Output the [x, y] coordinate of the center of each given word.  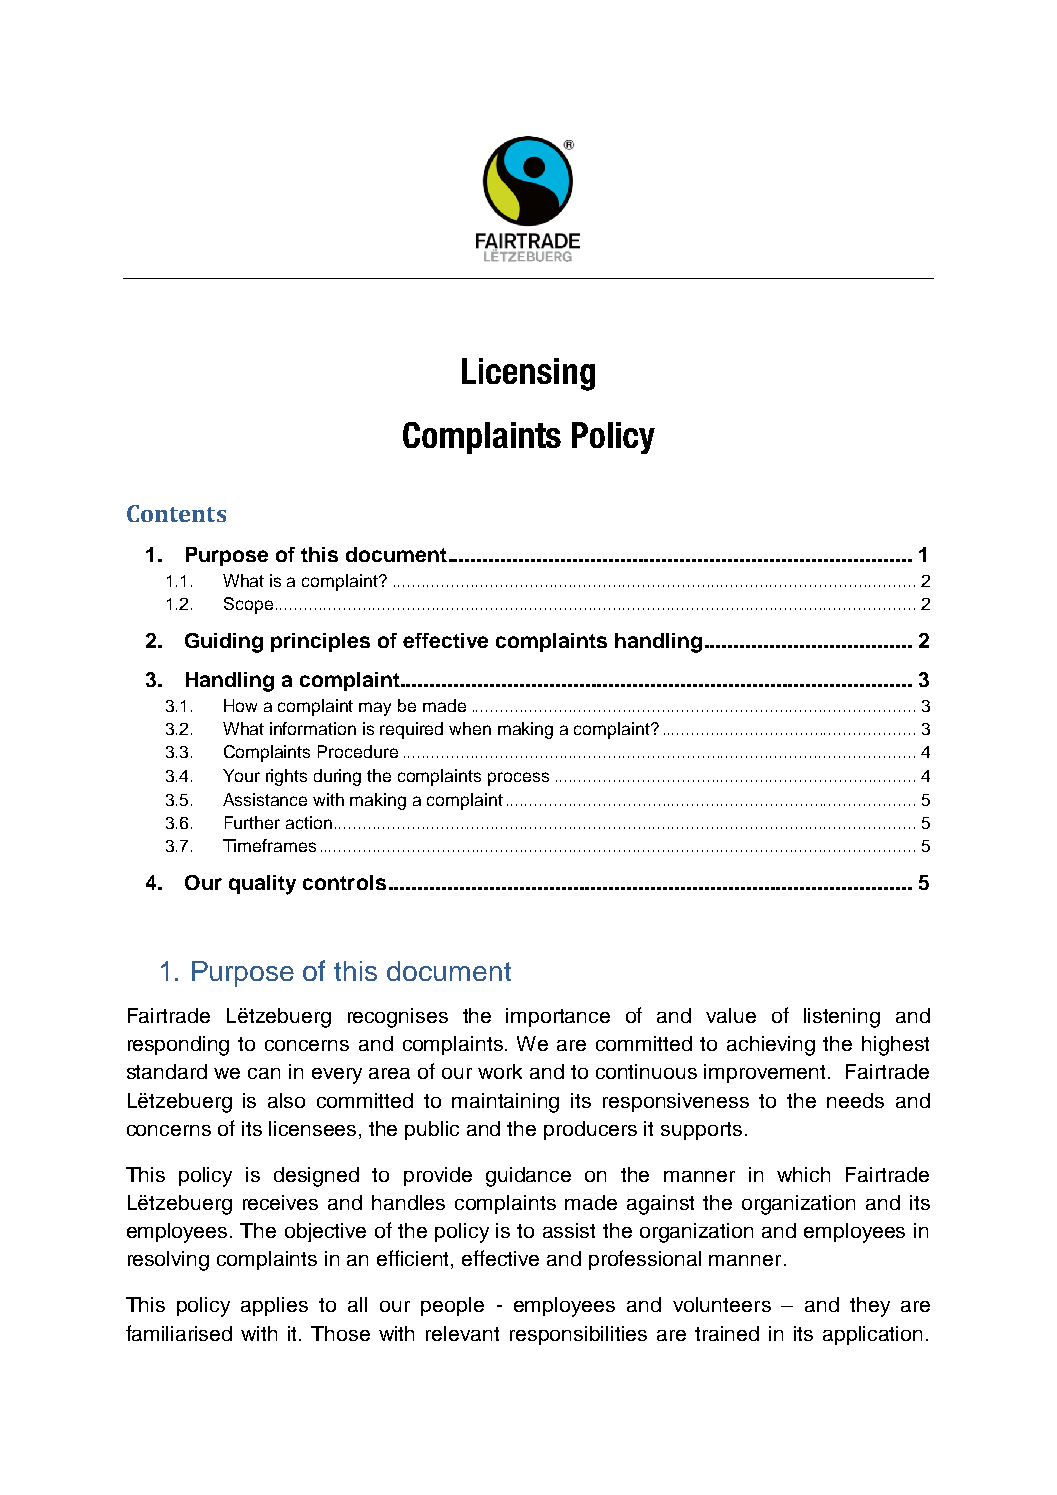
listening [842, 1018]
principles [320, 642]
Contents [176, 513]
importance [558, 1017]
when [470, 728]
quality [262, 885]
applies [274, 1306]
